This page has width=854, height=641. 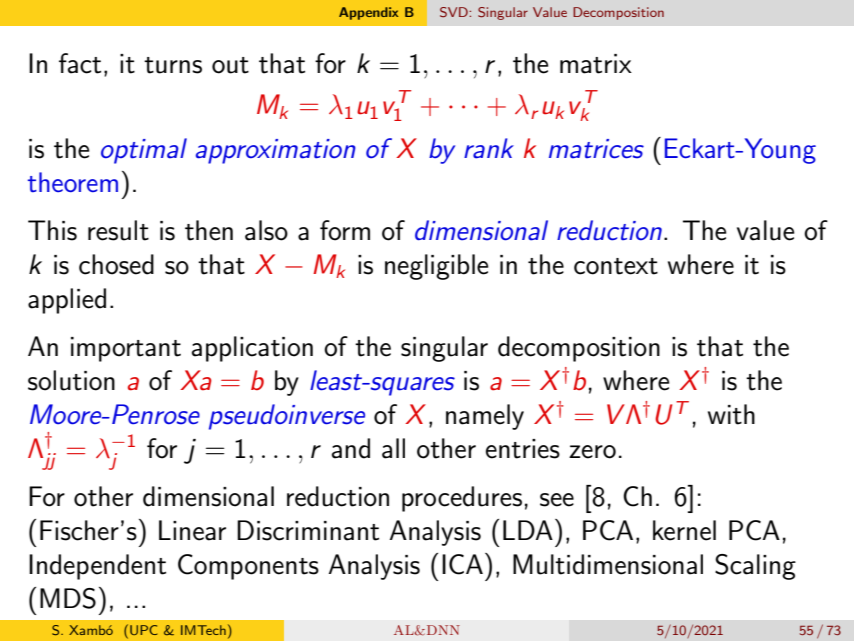 I want to click on turns, so click(x=173, y=65).
